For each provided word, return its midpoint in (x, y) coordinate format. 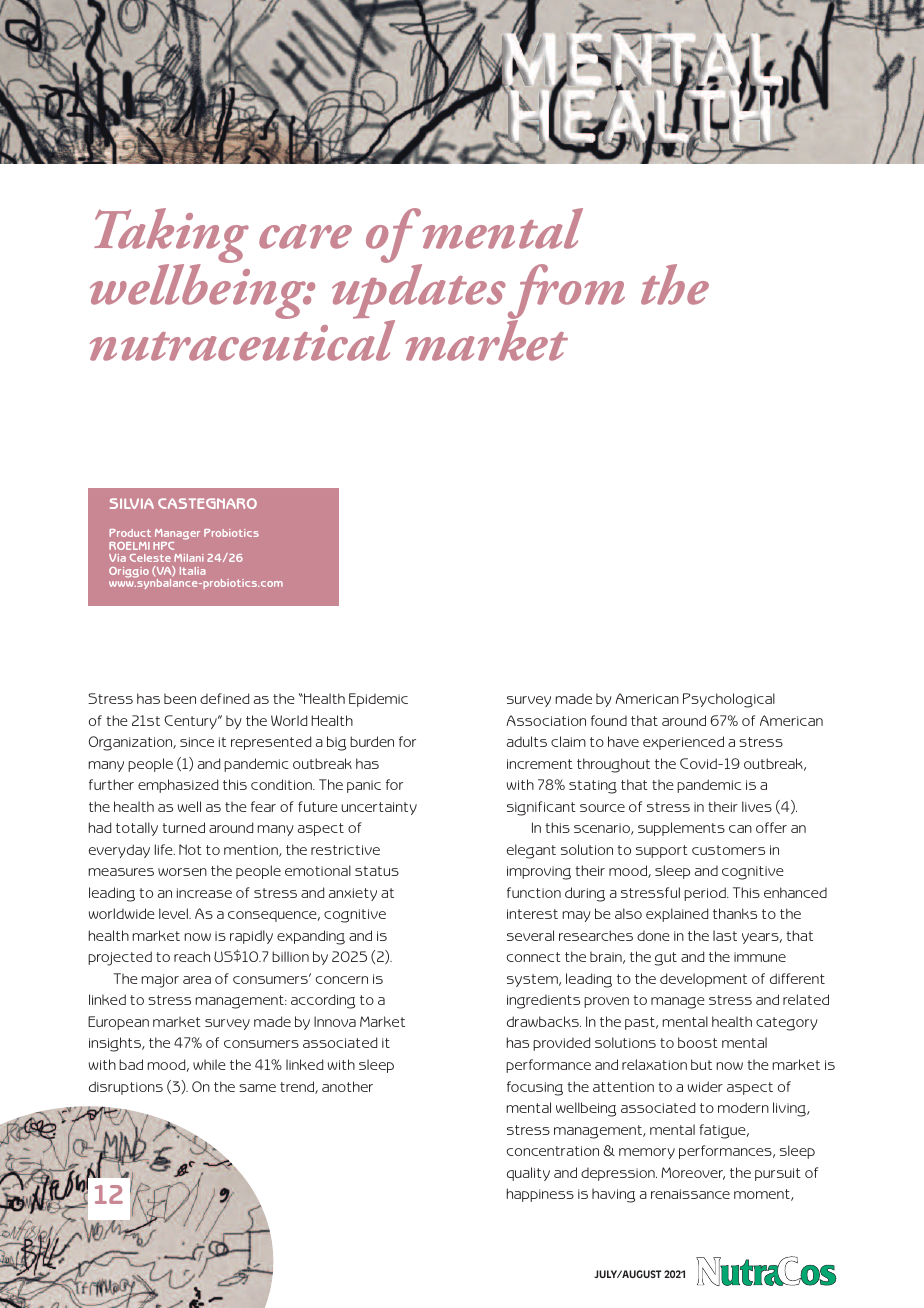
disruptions (126, 1088)
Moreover (693, 1173)
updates (419, 292)
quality (528, 1174)
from (566, 293)
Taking (171, 237)
